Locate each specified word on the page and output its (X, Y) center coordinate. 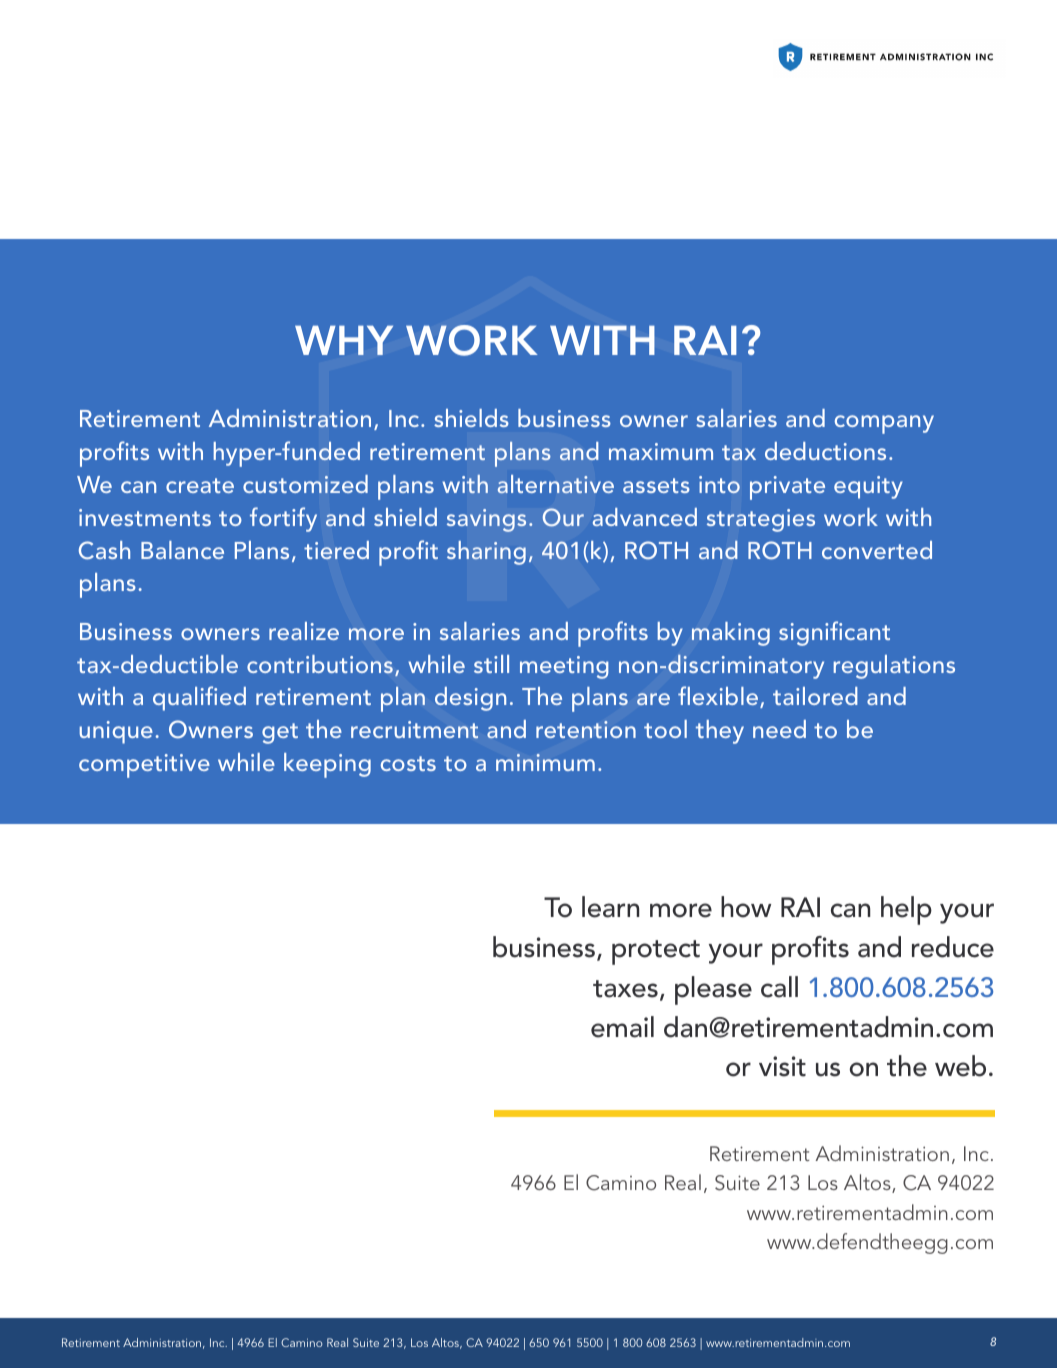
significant (834, 633)
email (622, 1027)
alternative (556, 484)
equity (868, 487)
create (200, 485)
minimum (545, 762)
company (884, 424)
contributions (320, 664)
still (491, 664)
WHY (344, 340)
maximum (661, 451)
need (779, 729)
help (906, 910)
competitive (144, 766)
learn (610, 907)
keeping (327, 765)
